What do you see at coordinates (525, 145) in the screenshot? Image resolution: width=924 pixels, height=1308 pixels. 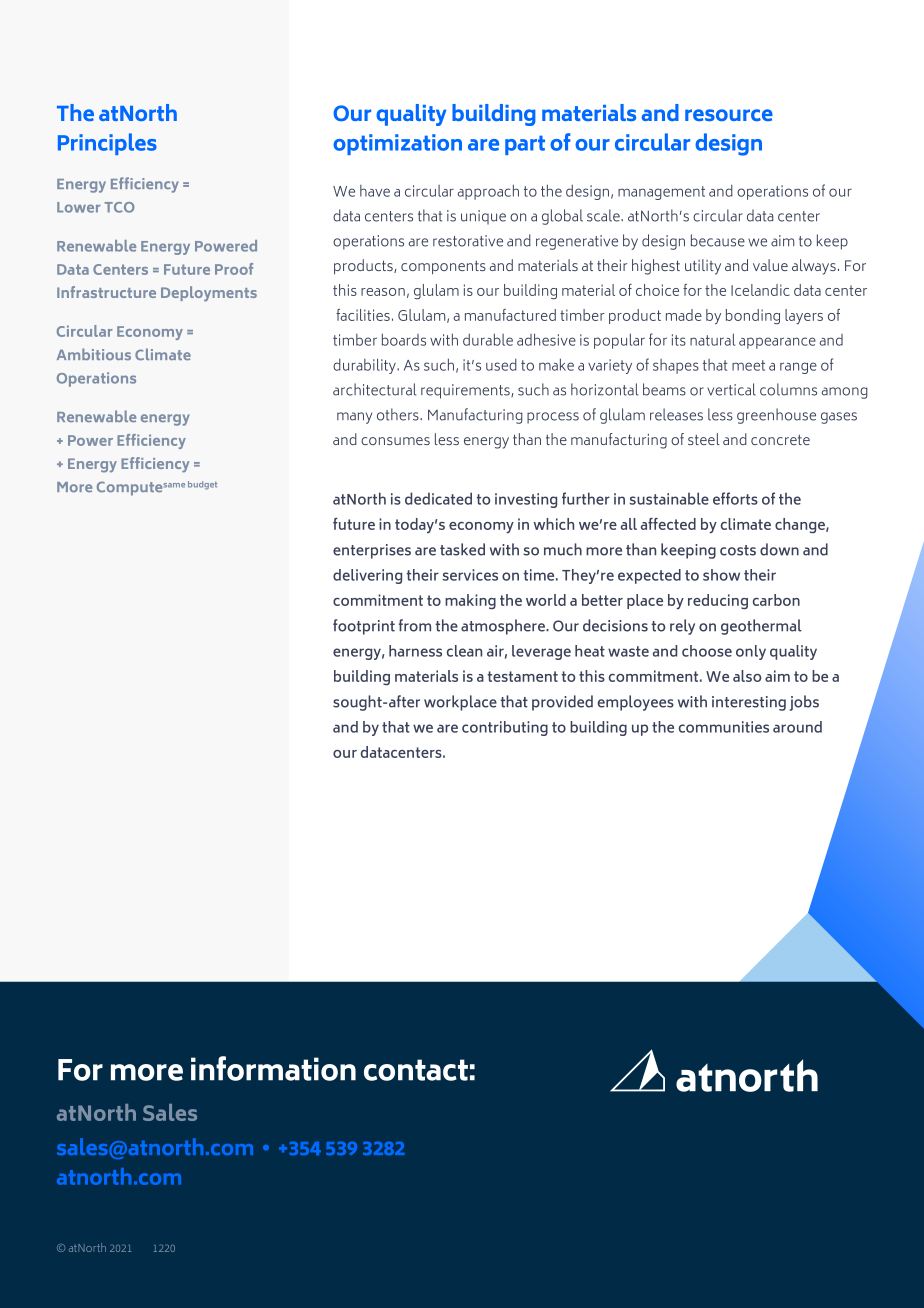 I see `part` at bounding box center [525, 145].
